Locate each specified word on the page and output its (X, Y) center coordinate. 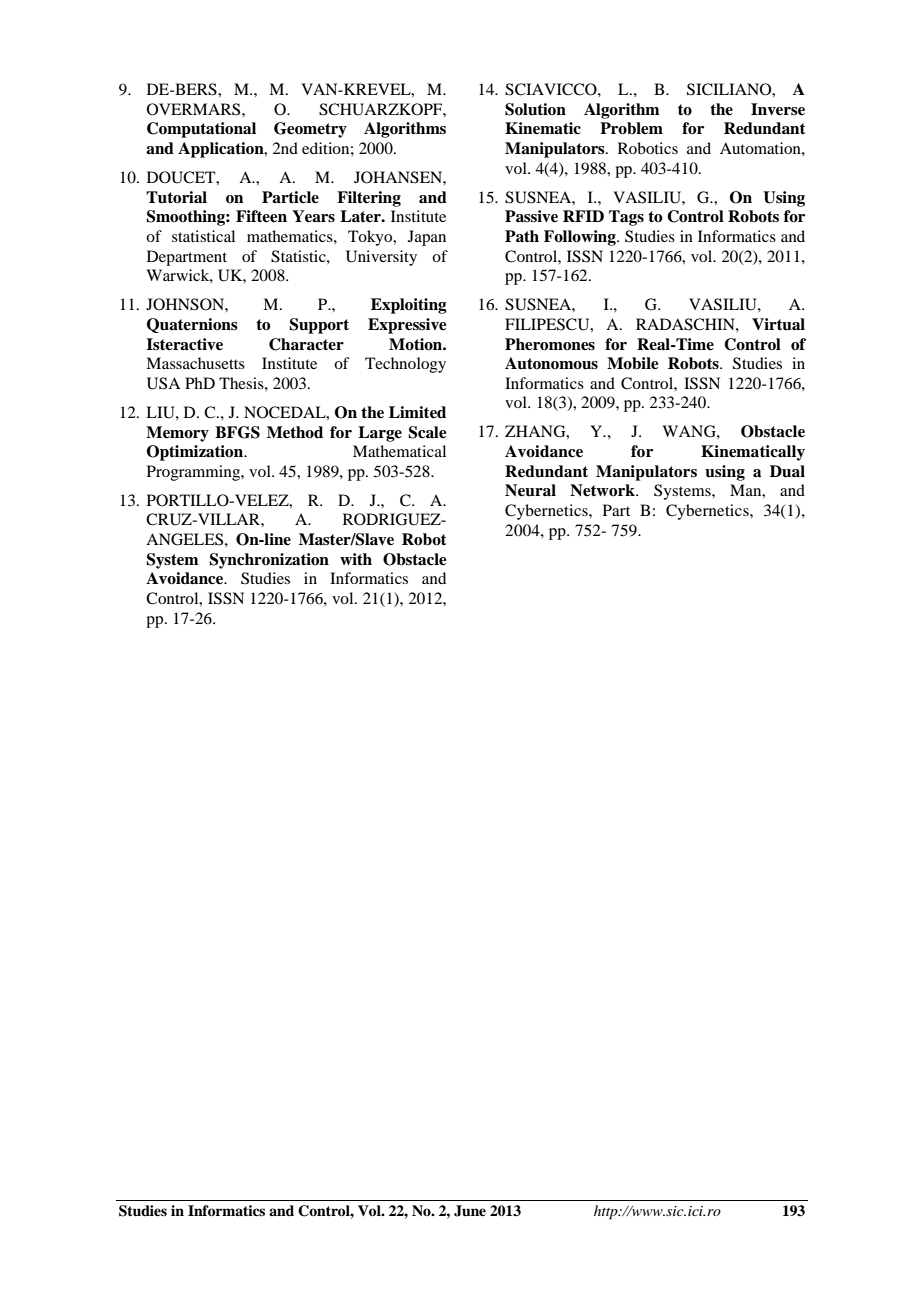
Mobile (633, 363)
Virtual (778, 324)
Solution (535, 109)
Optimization (196, 453)
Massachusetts (195, 363)
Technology (405, 365)
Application (222, 150)
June (470, 1211)
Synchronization (269, 561)
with (356, 559)
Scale (427, 432)
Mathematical (399, 451)
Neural (530, 490)
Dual (787, 471)
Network (603, 490)
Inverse (778, 109)
